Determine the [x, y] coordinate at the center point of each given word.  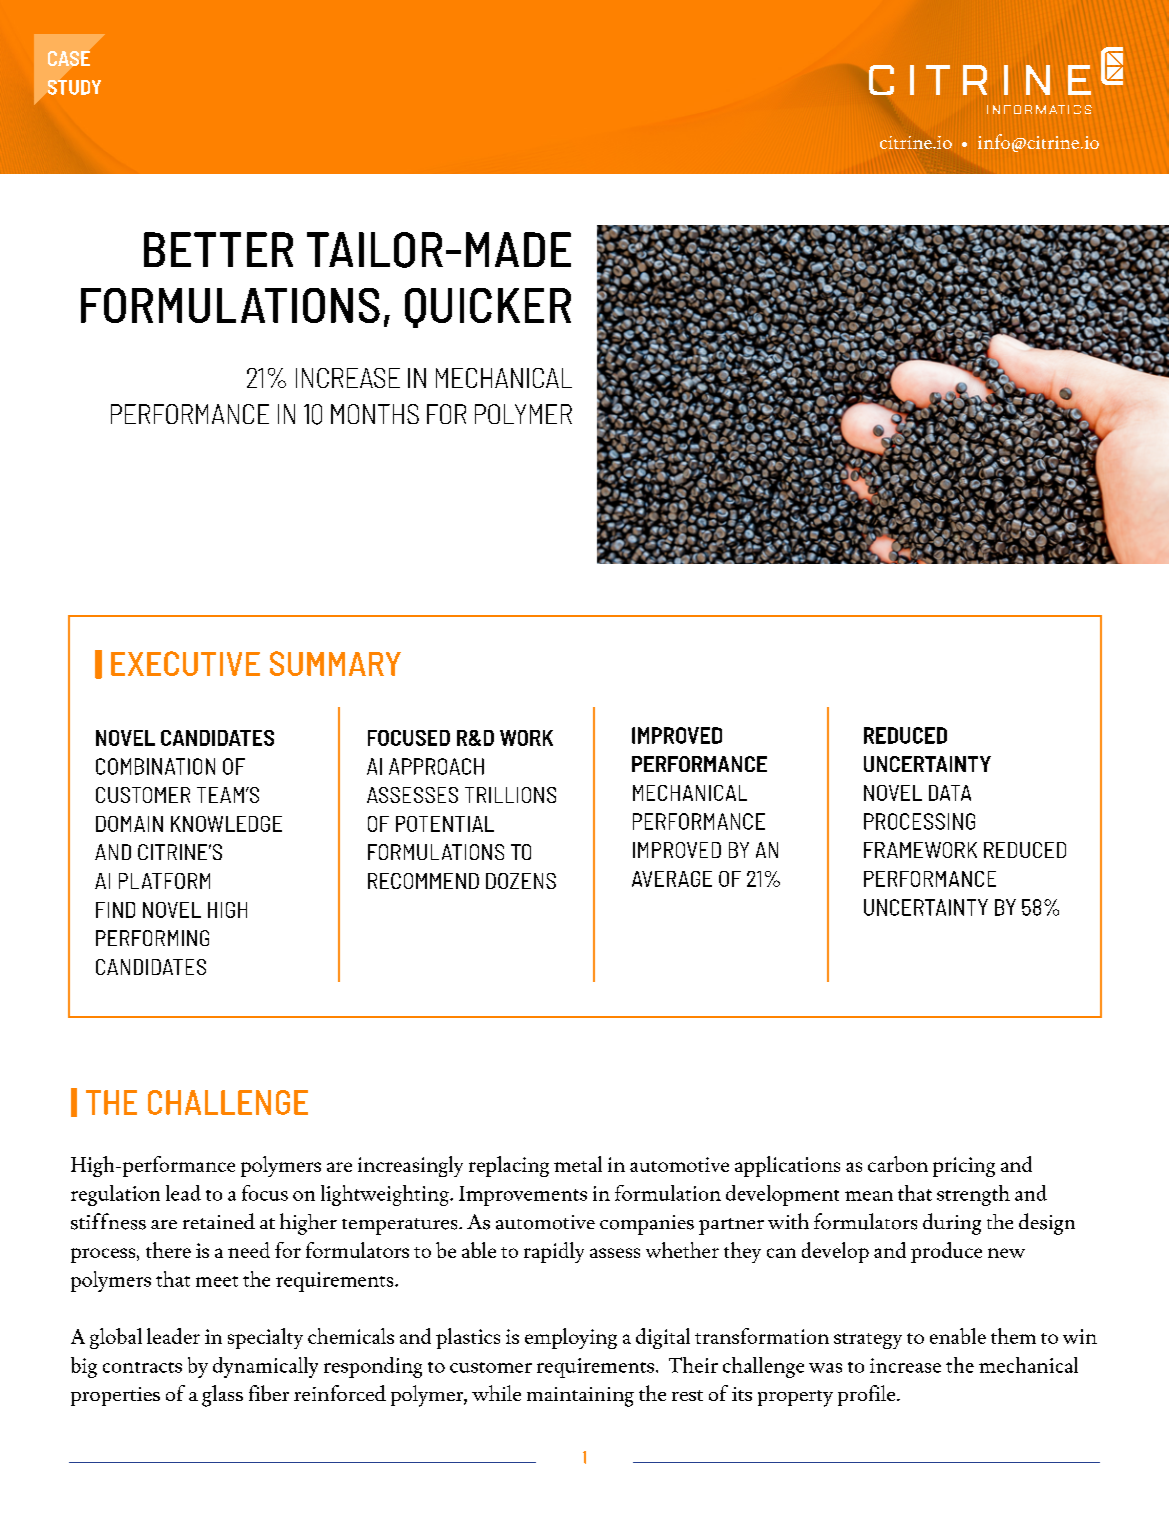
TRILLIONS [510, 795]
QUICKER [488, 308]
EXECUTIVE [185, 663]
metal [578, 1164]
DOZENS [521, 881]
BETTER [218, 249]
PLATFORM [164, 881]
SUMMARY [335, 663]
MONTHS [375, 414]
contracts [142, 1367]
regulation [115, 1195]
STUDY [74, 87]
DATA [950, 793]
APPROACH [436, 766]
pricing [964, 1167]
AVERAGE [672, 879]
